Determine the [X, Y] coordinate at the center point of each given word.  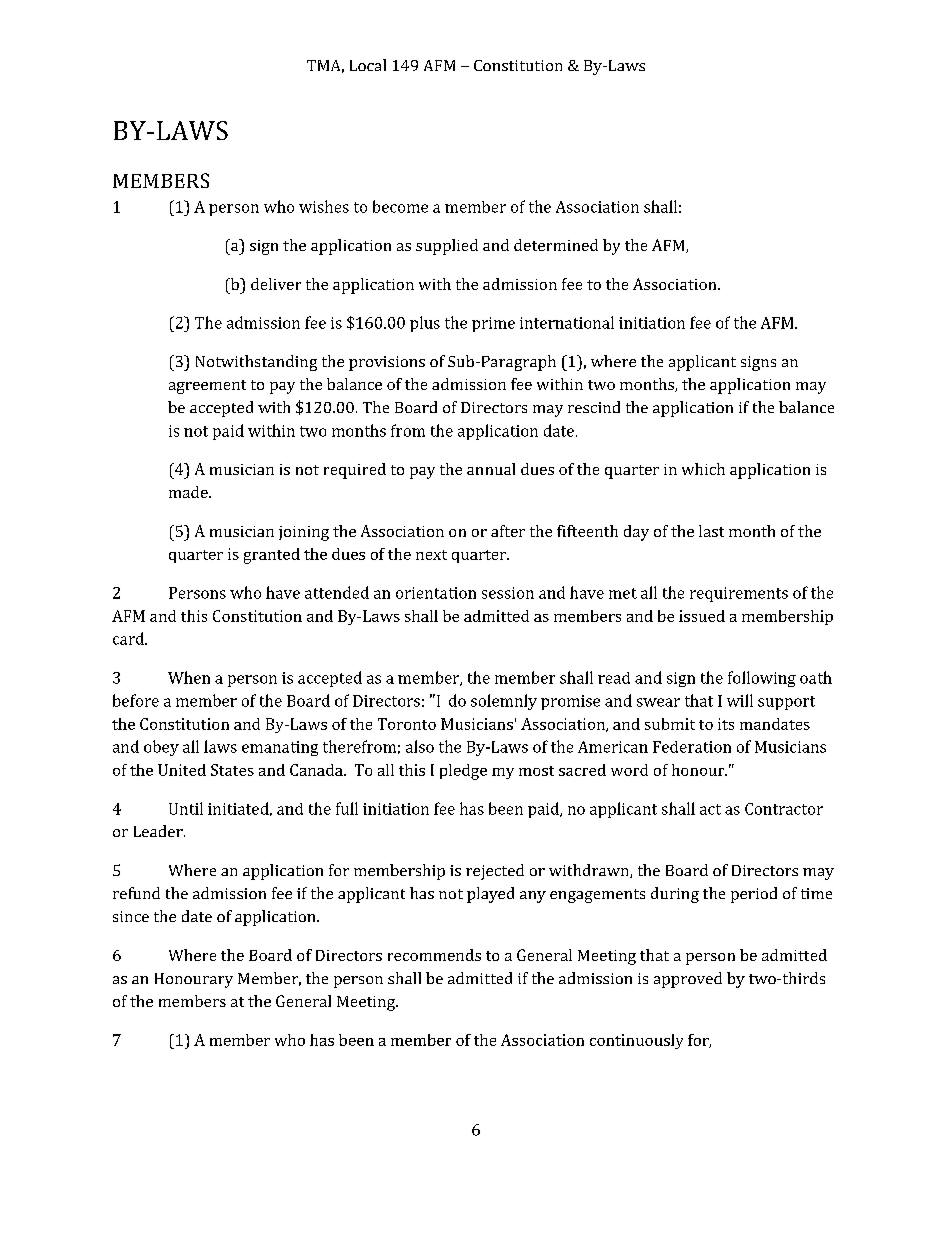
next [431, 555]
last [711, 531]
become [400, 206]
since [131, 916]
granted [272, 556]
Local [368, 65]
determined [556, 245]
